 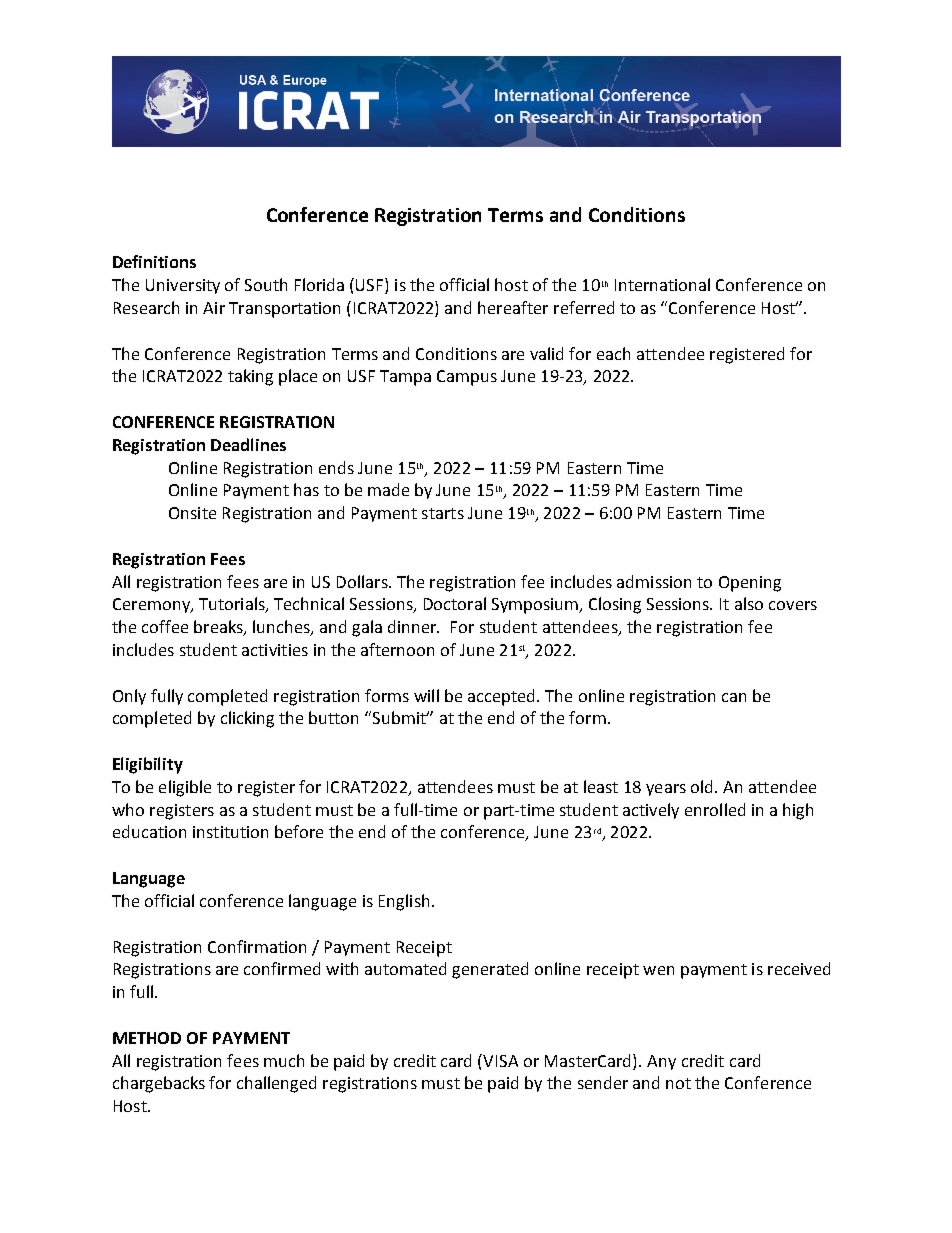 What do you see at coordinates (601, 786) in the screenshot?
I see `least` at bounding box center [601, 786].
